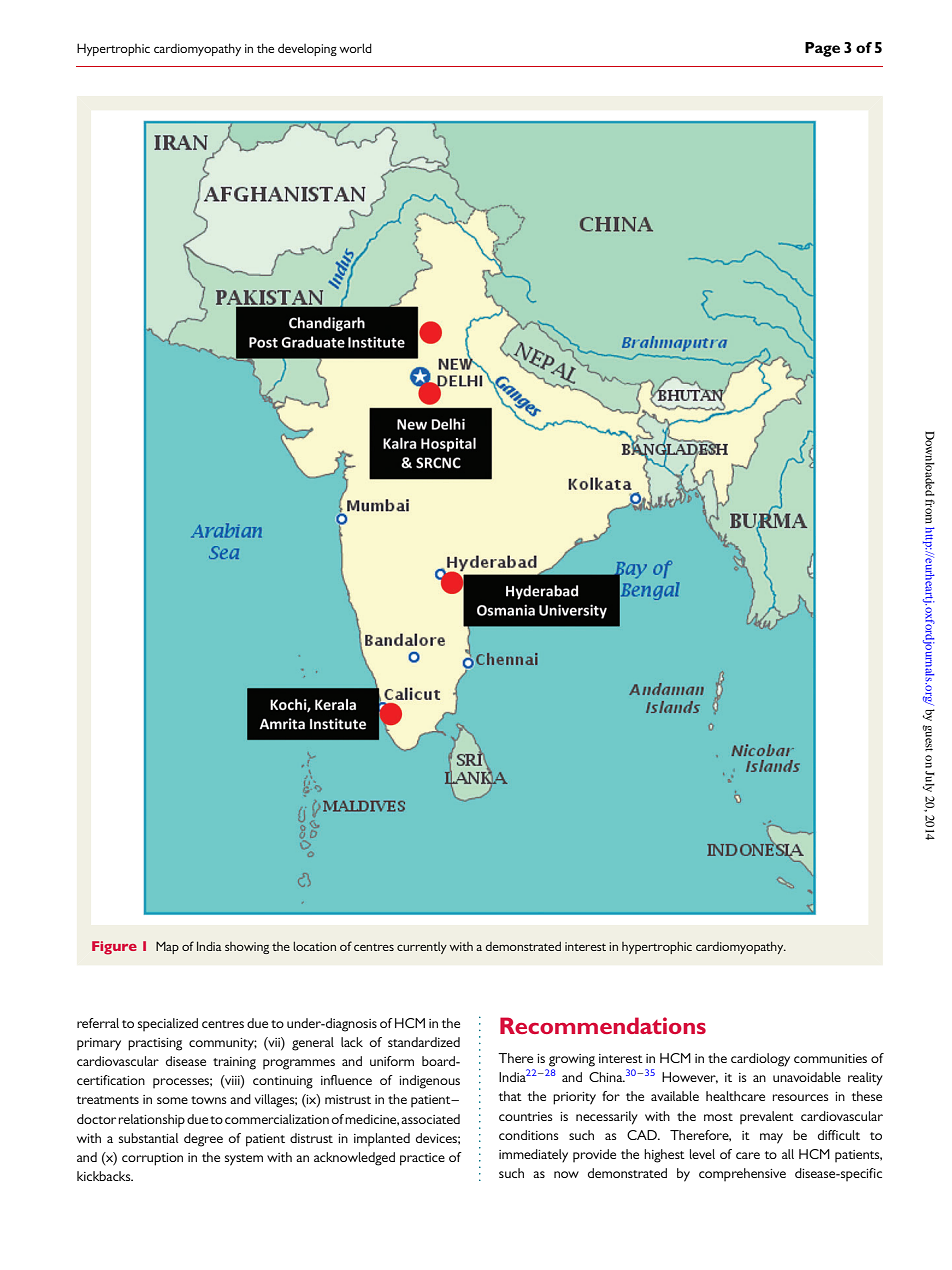  Describe the element at coordinates (822, 49) in the screenshot. I see `Page` at that location.
